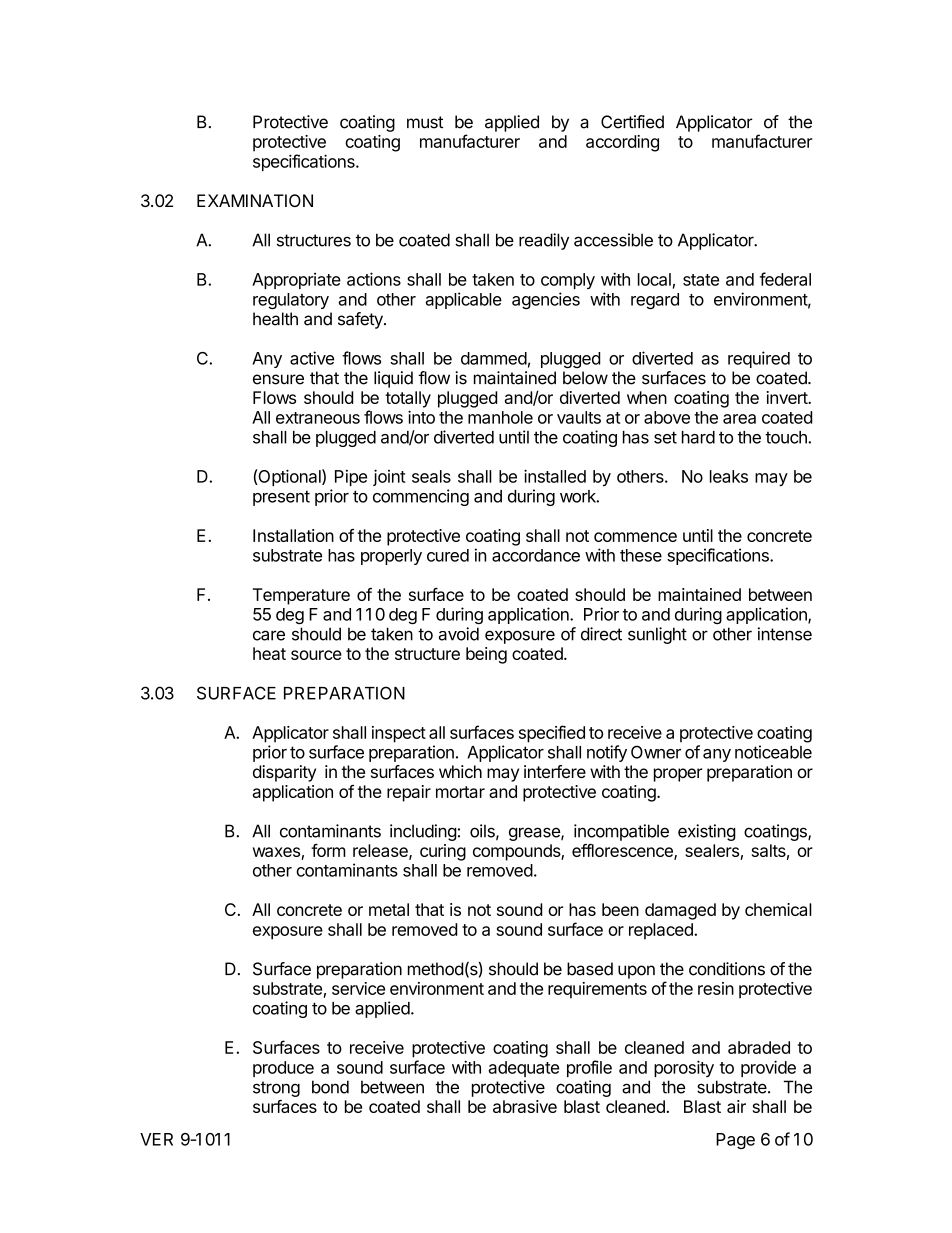 Image resolution: width=952 pixels, height=1233 pixels. Describe the element at coordinates (255, 200) in the screenshot. I see `EXAMINATION` at that location.
